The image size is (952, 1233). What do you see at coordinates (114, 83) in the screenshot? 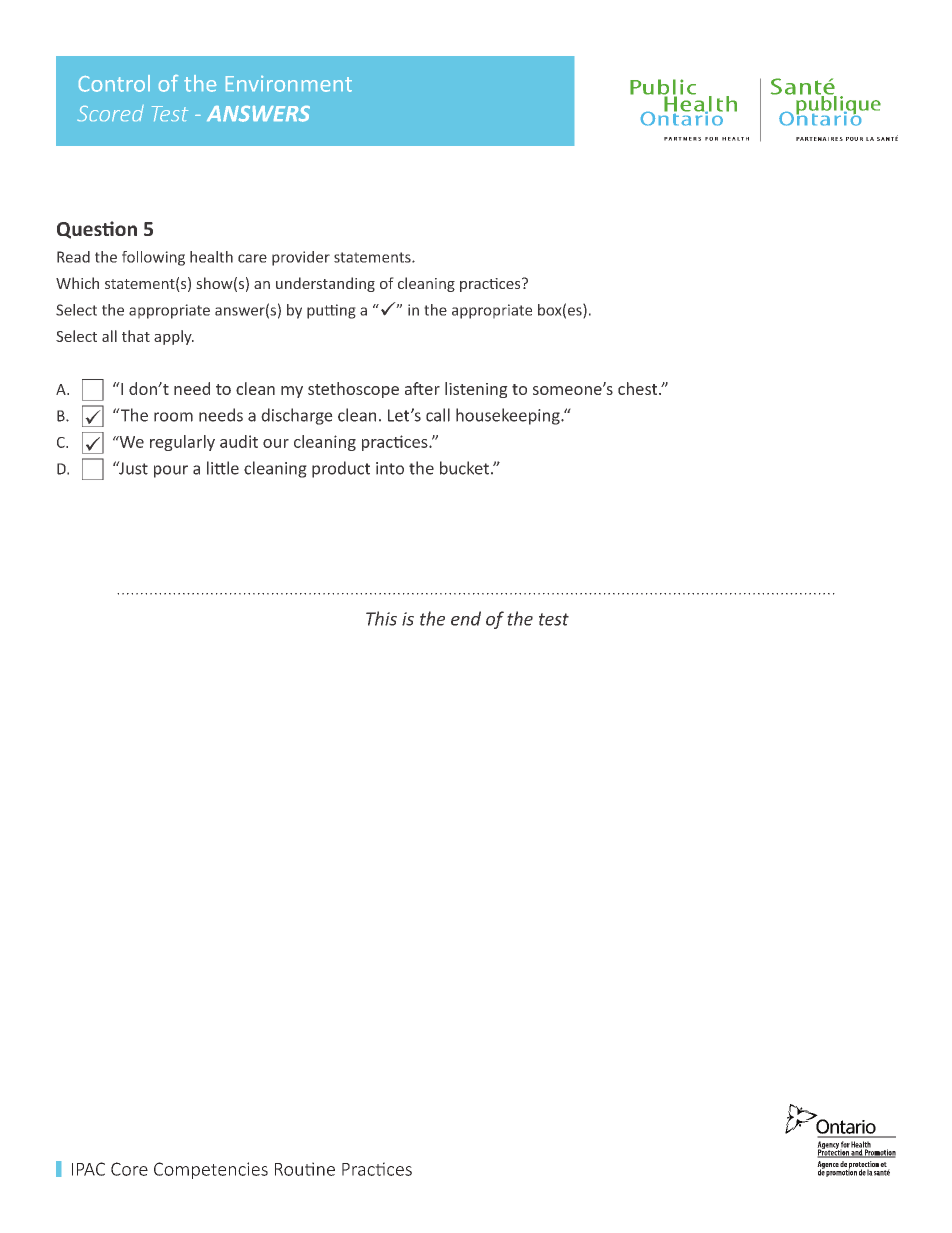
I see `Control` at bounding box center [114, 83].
